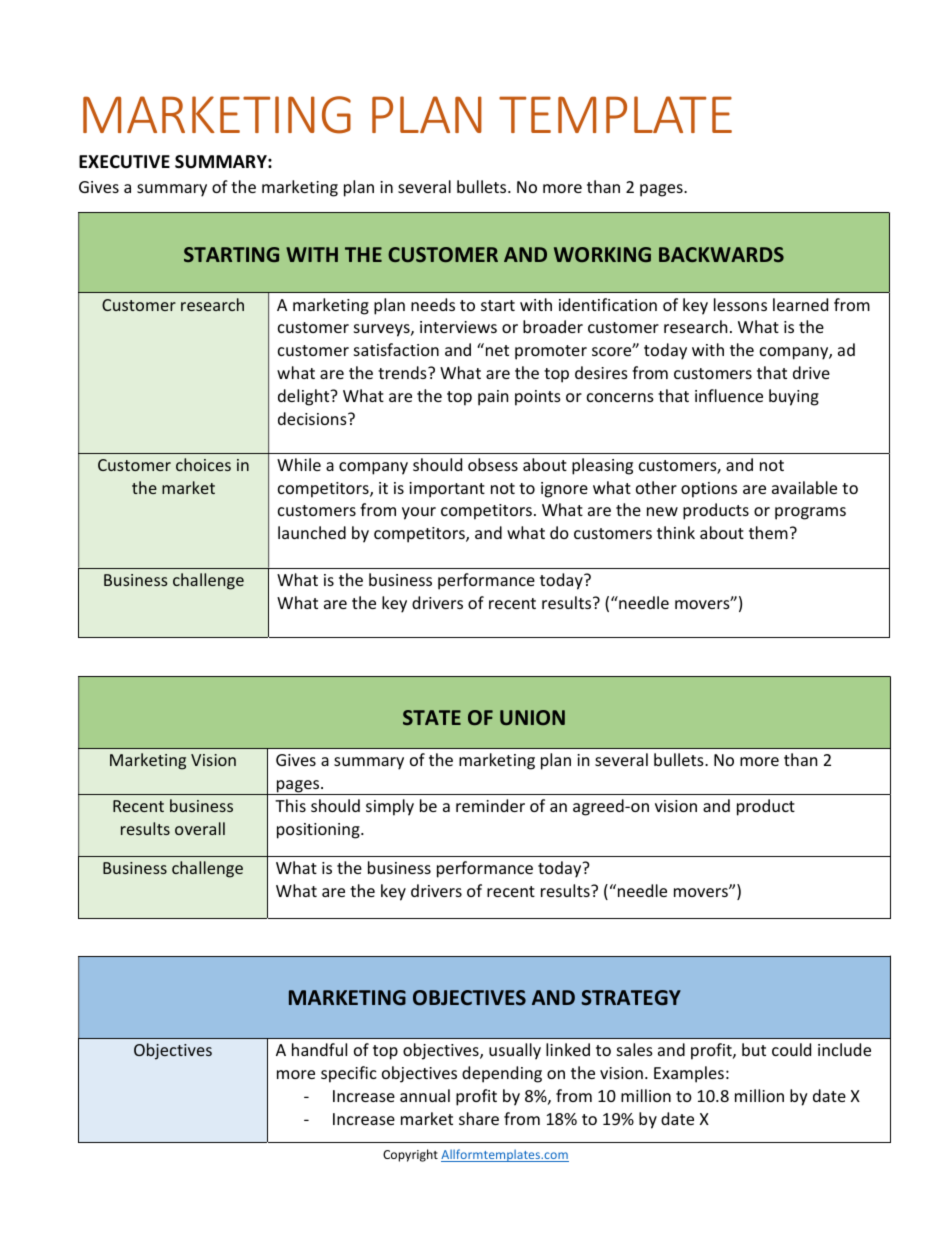 This page has height=1233, width=952. Describe the element at coordinates (203, 464) in the page. I see `choices` at that location.
